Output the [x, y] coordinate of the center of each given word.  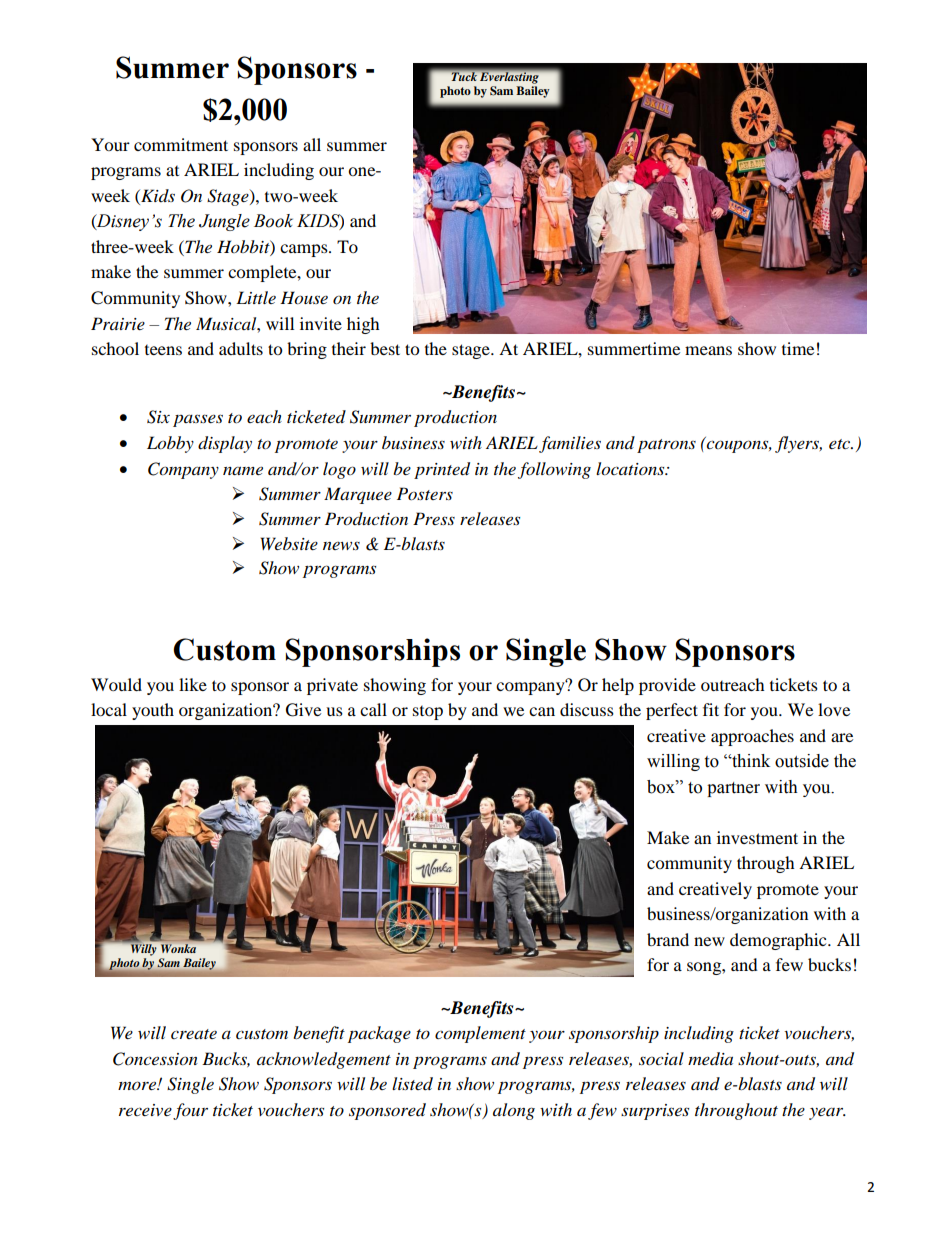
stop [428, 713]
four [190, 1111]
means [708, 350]
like [193, 684]
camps [305, 250]
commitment [181, 144]
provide [667, 686]
